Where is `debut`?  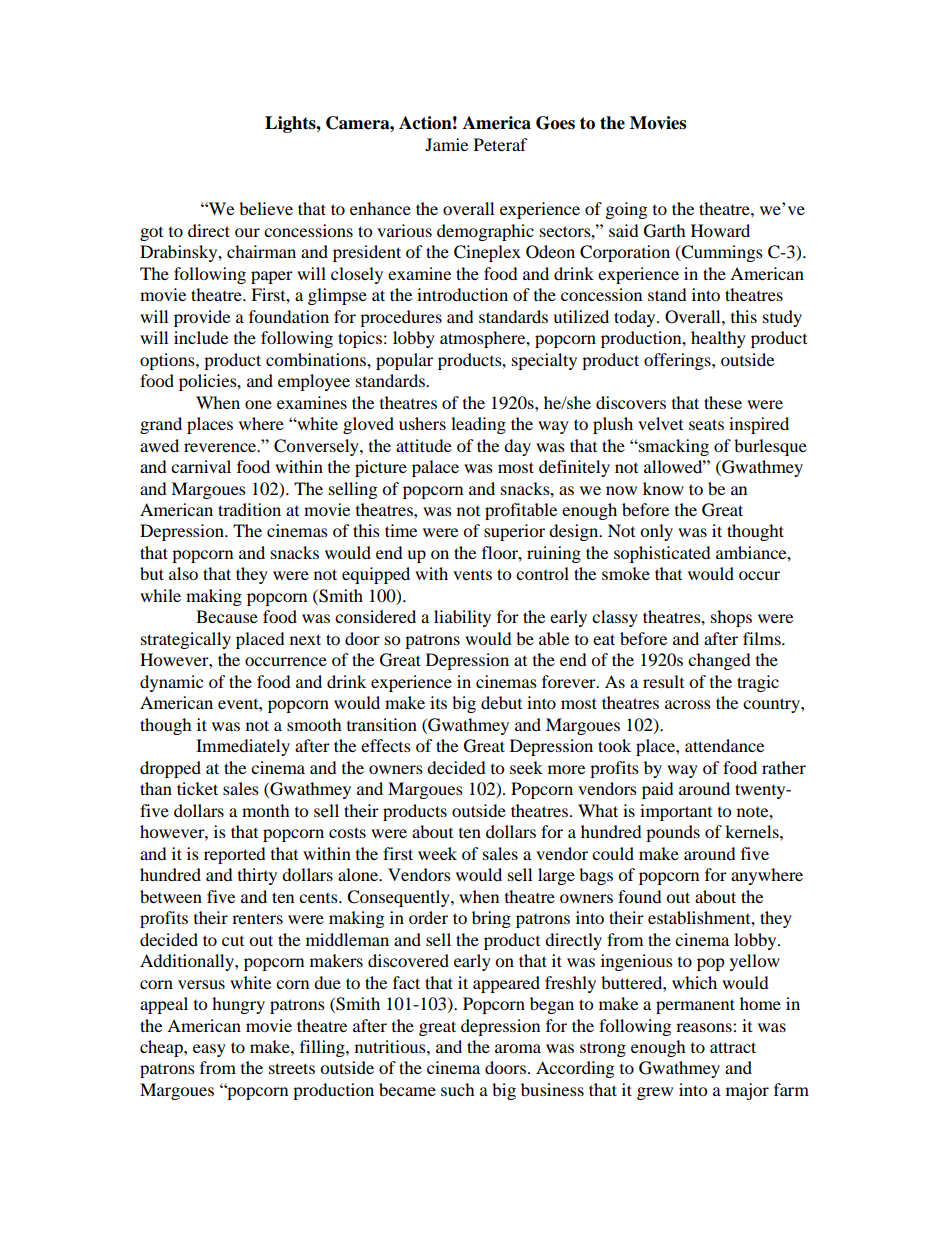 debut is located at coordinates (501, 702).
